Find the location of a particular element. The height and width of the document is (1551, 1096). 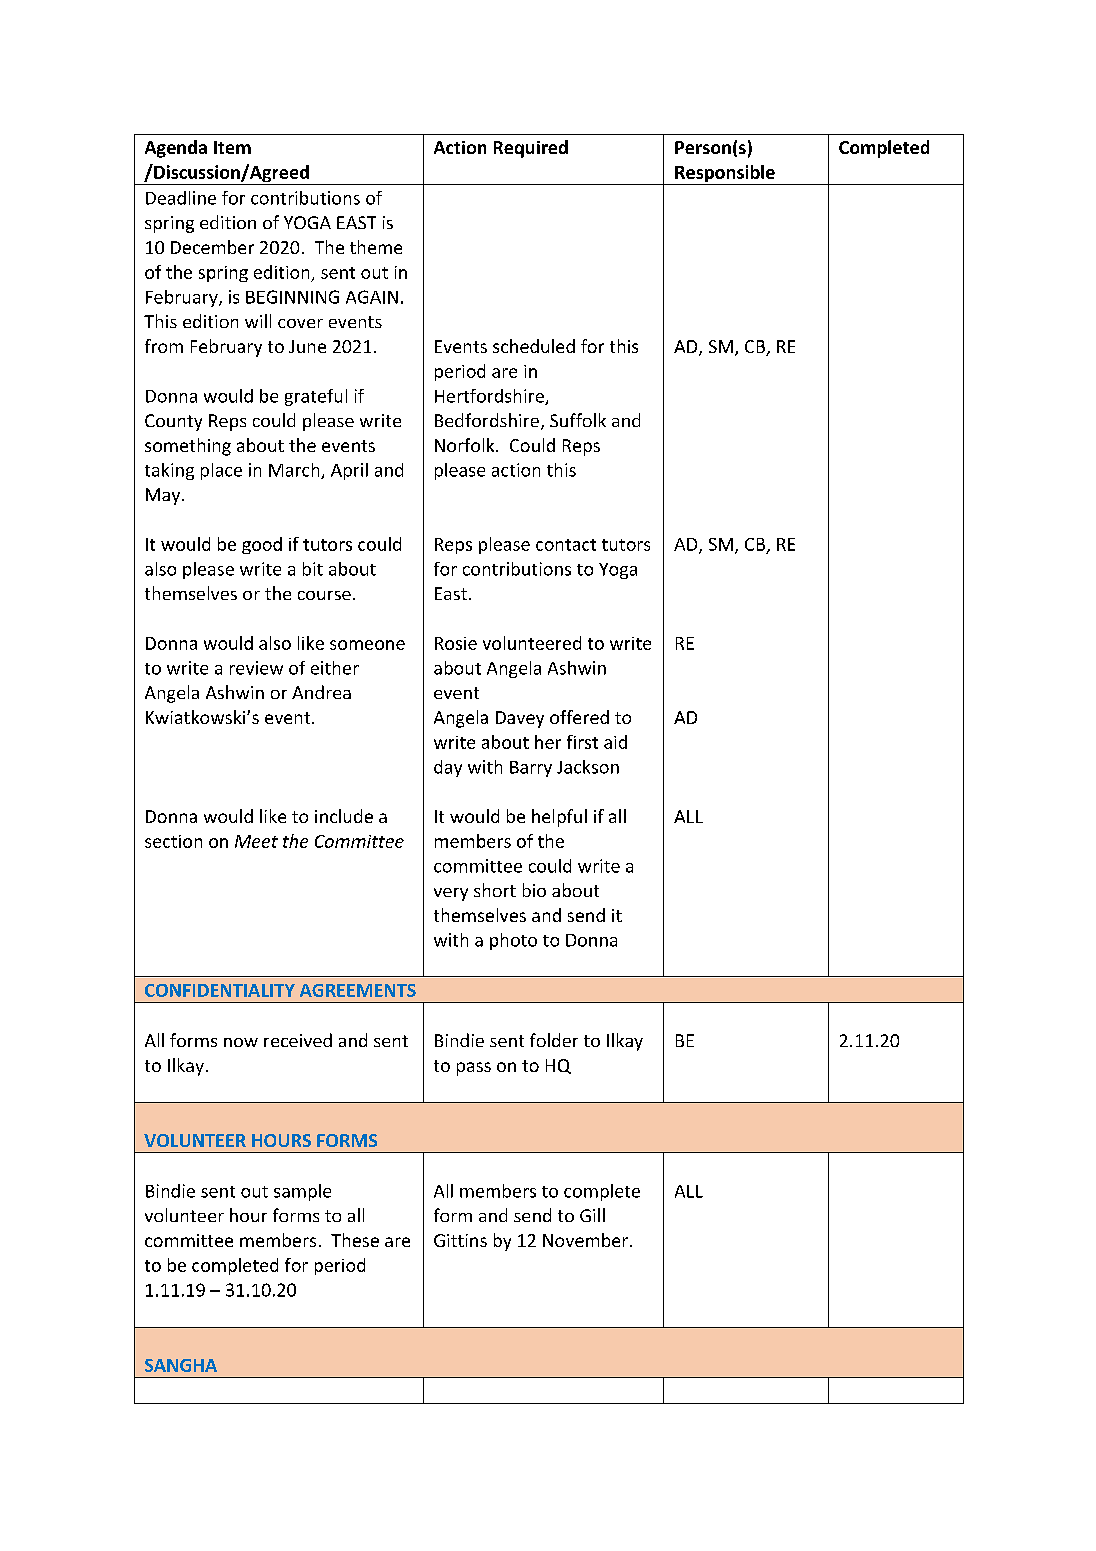

Responsible is located at coordinates (725, 175).
